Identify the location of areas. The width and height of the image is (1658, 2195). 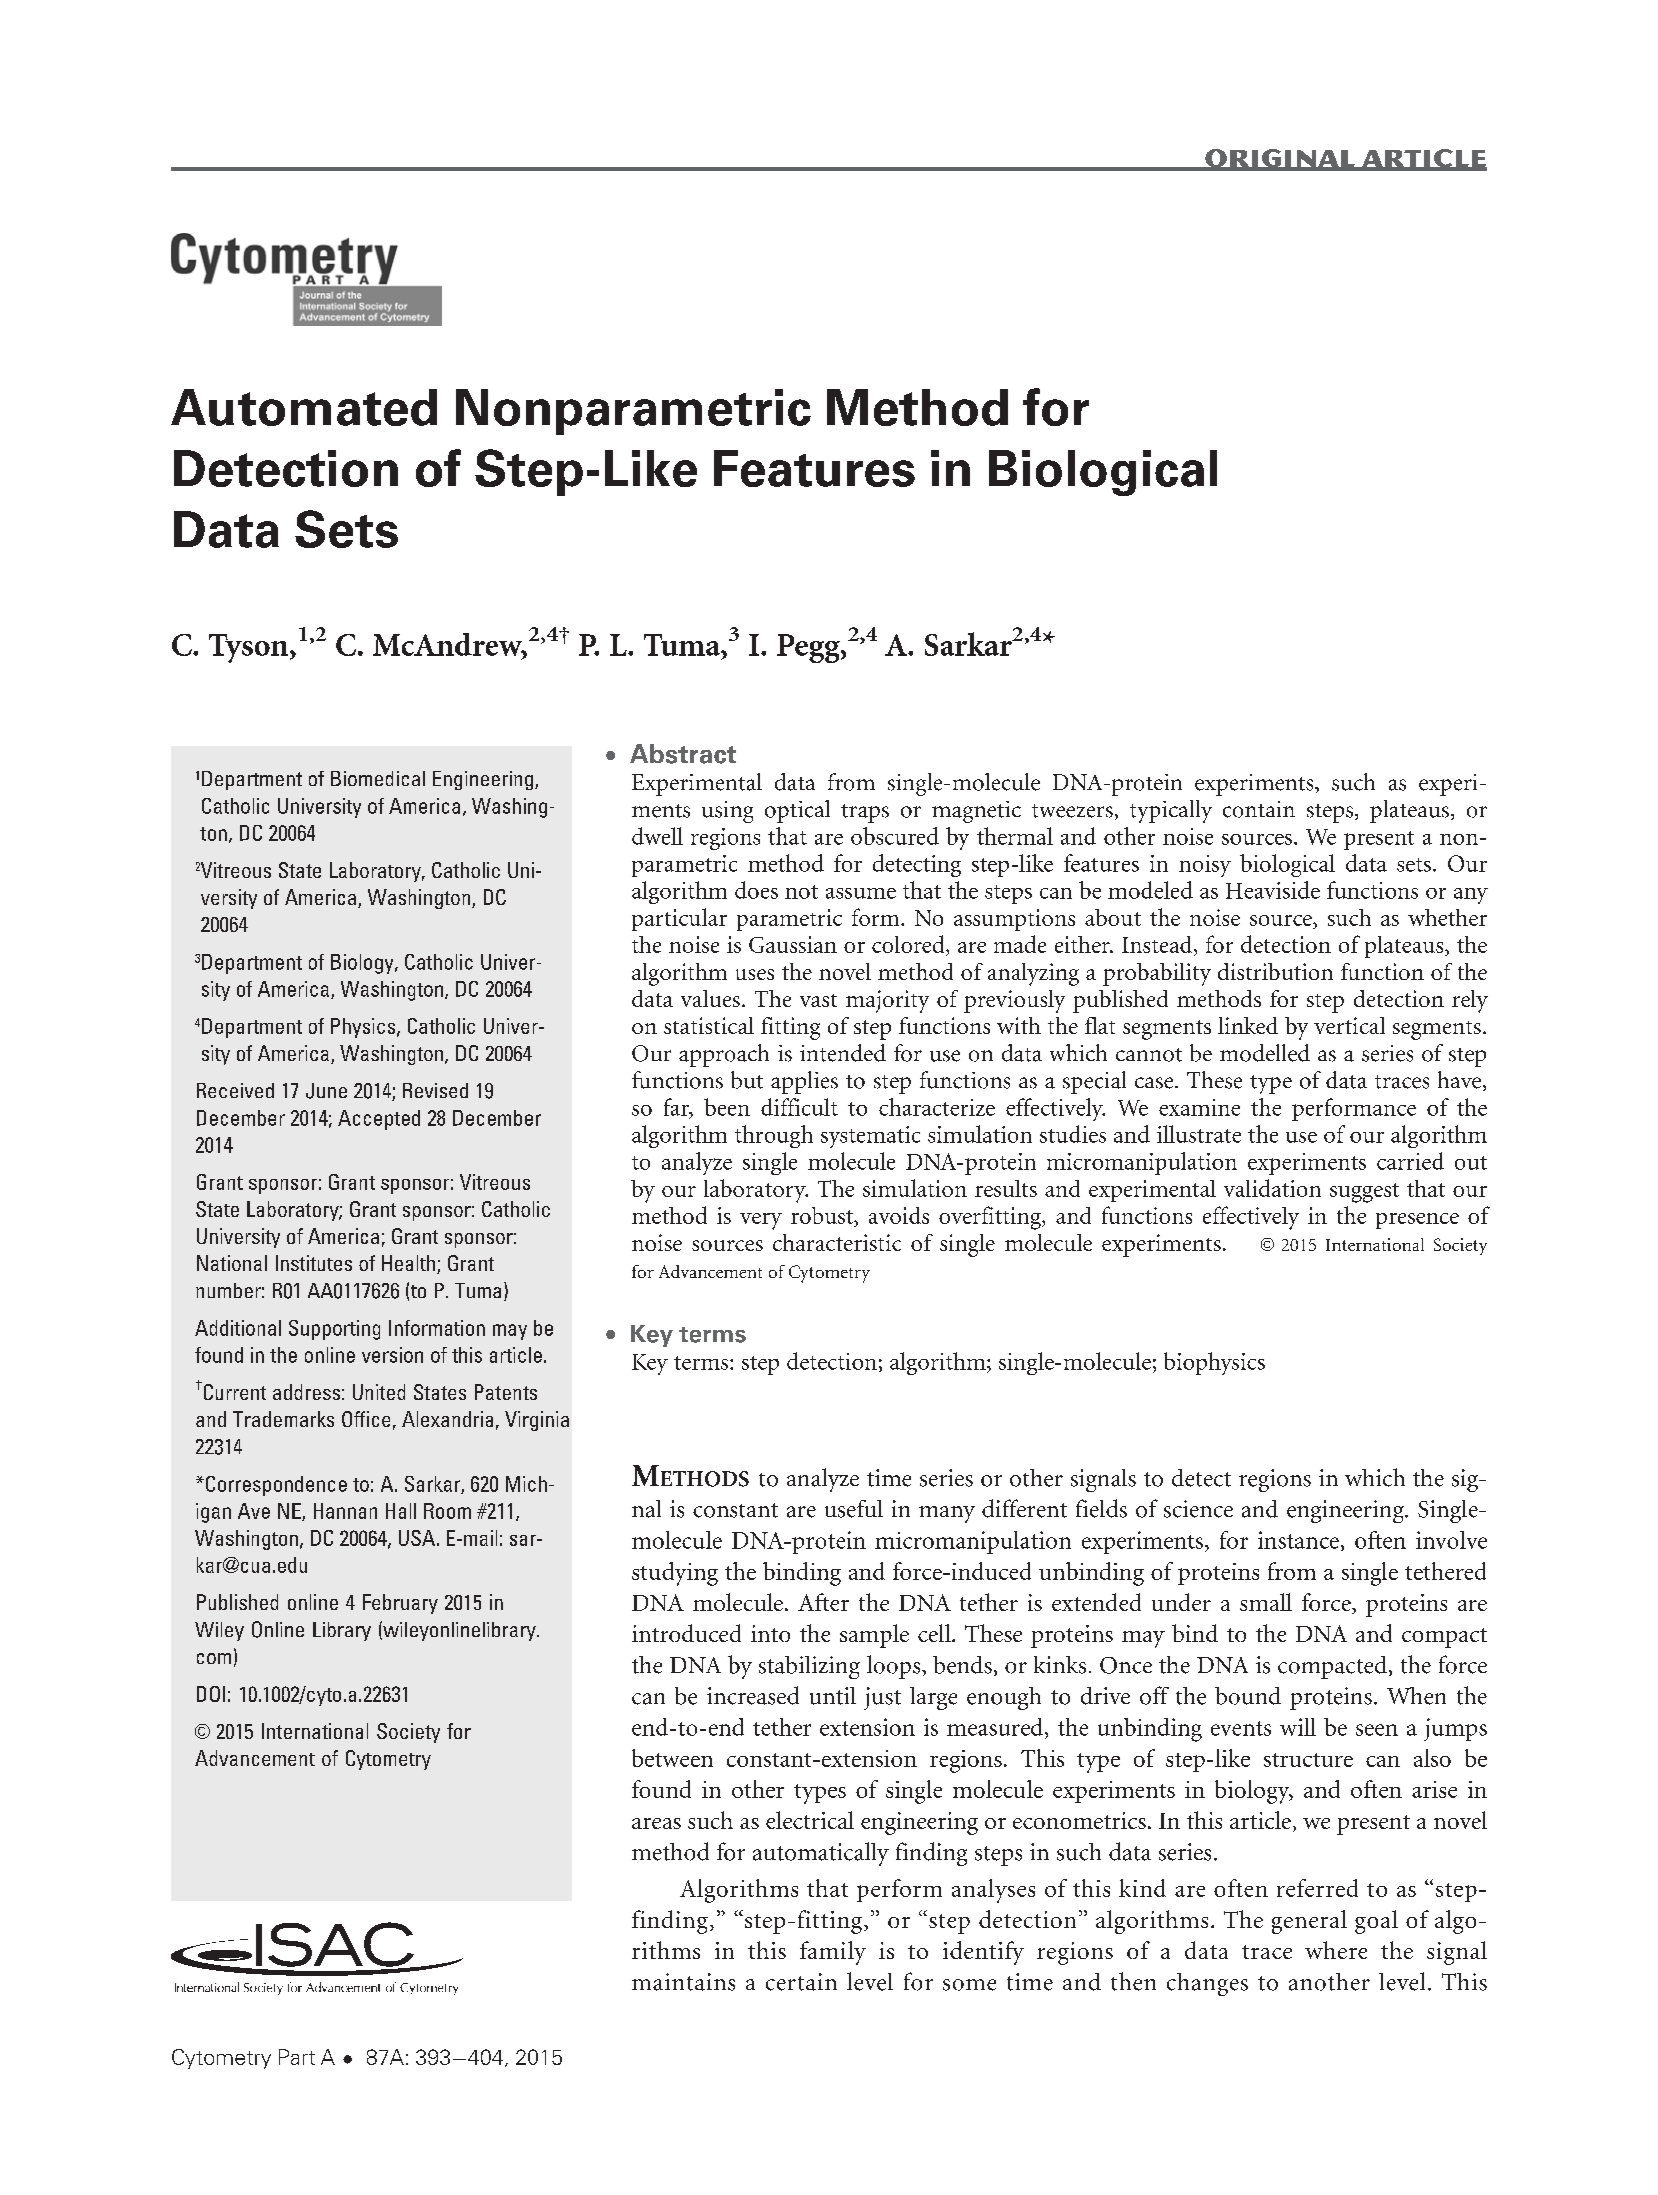
(656, 1823).
